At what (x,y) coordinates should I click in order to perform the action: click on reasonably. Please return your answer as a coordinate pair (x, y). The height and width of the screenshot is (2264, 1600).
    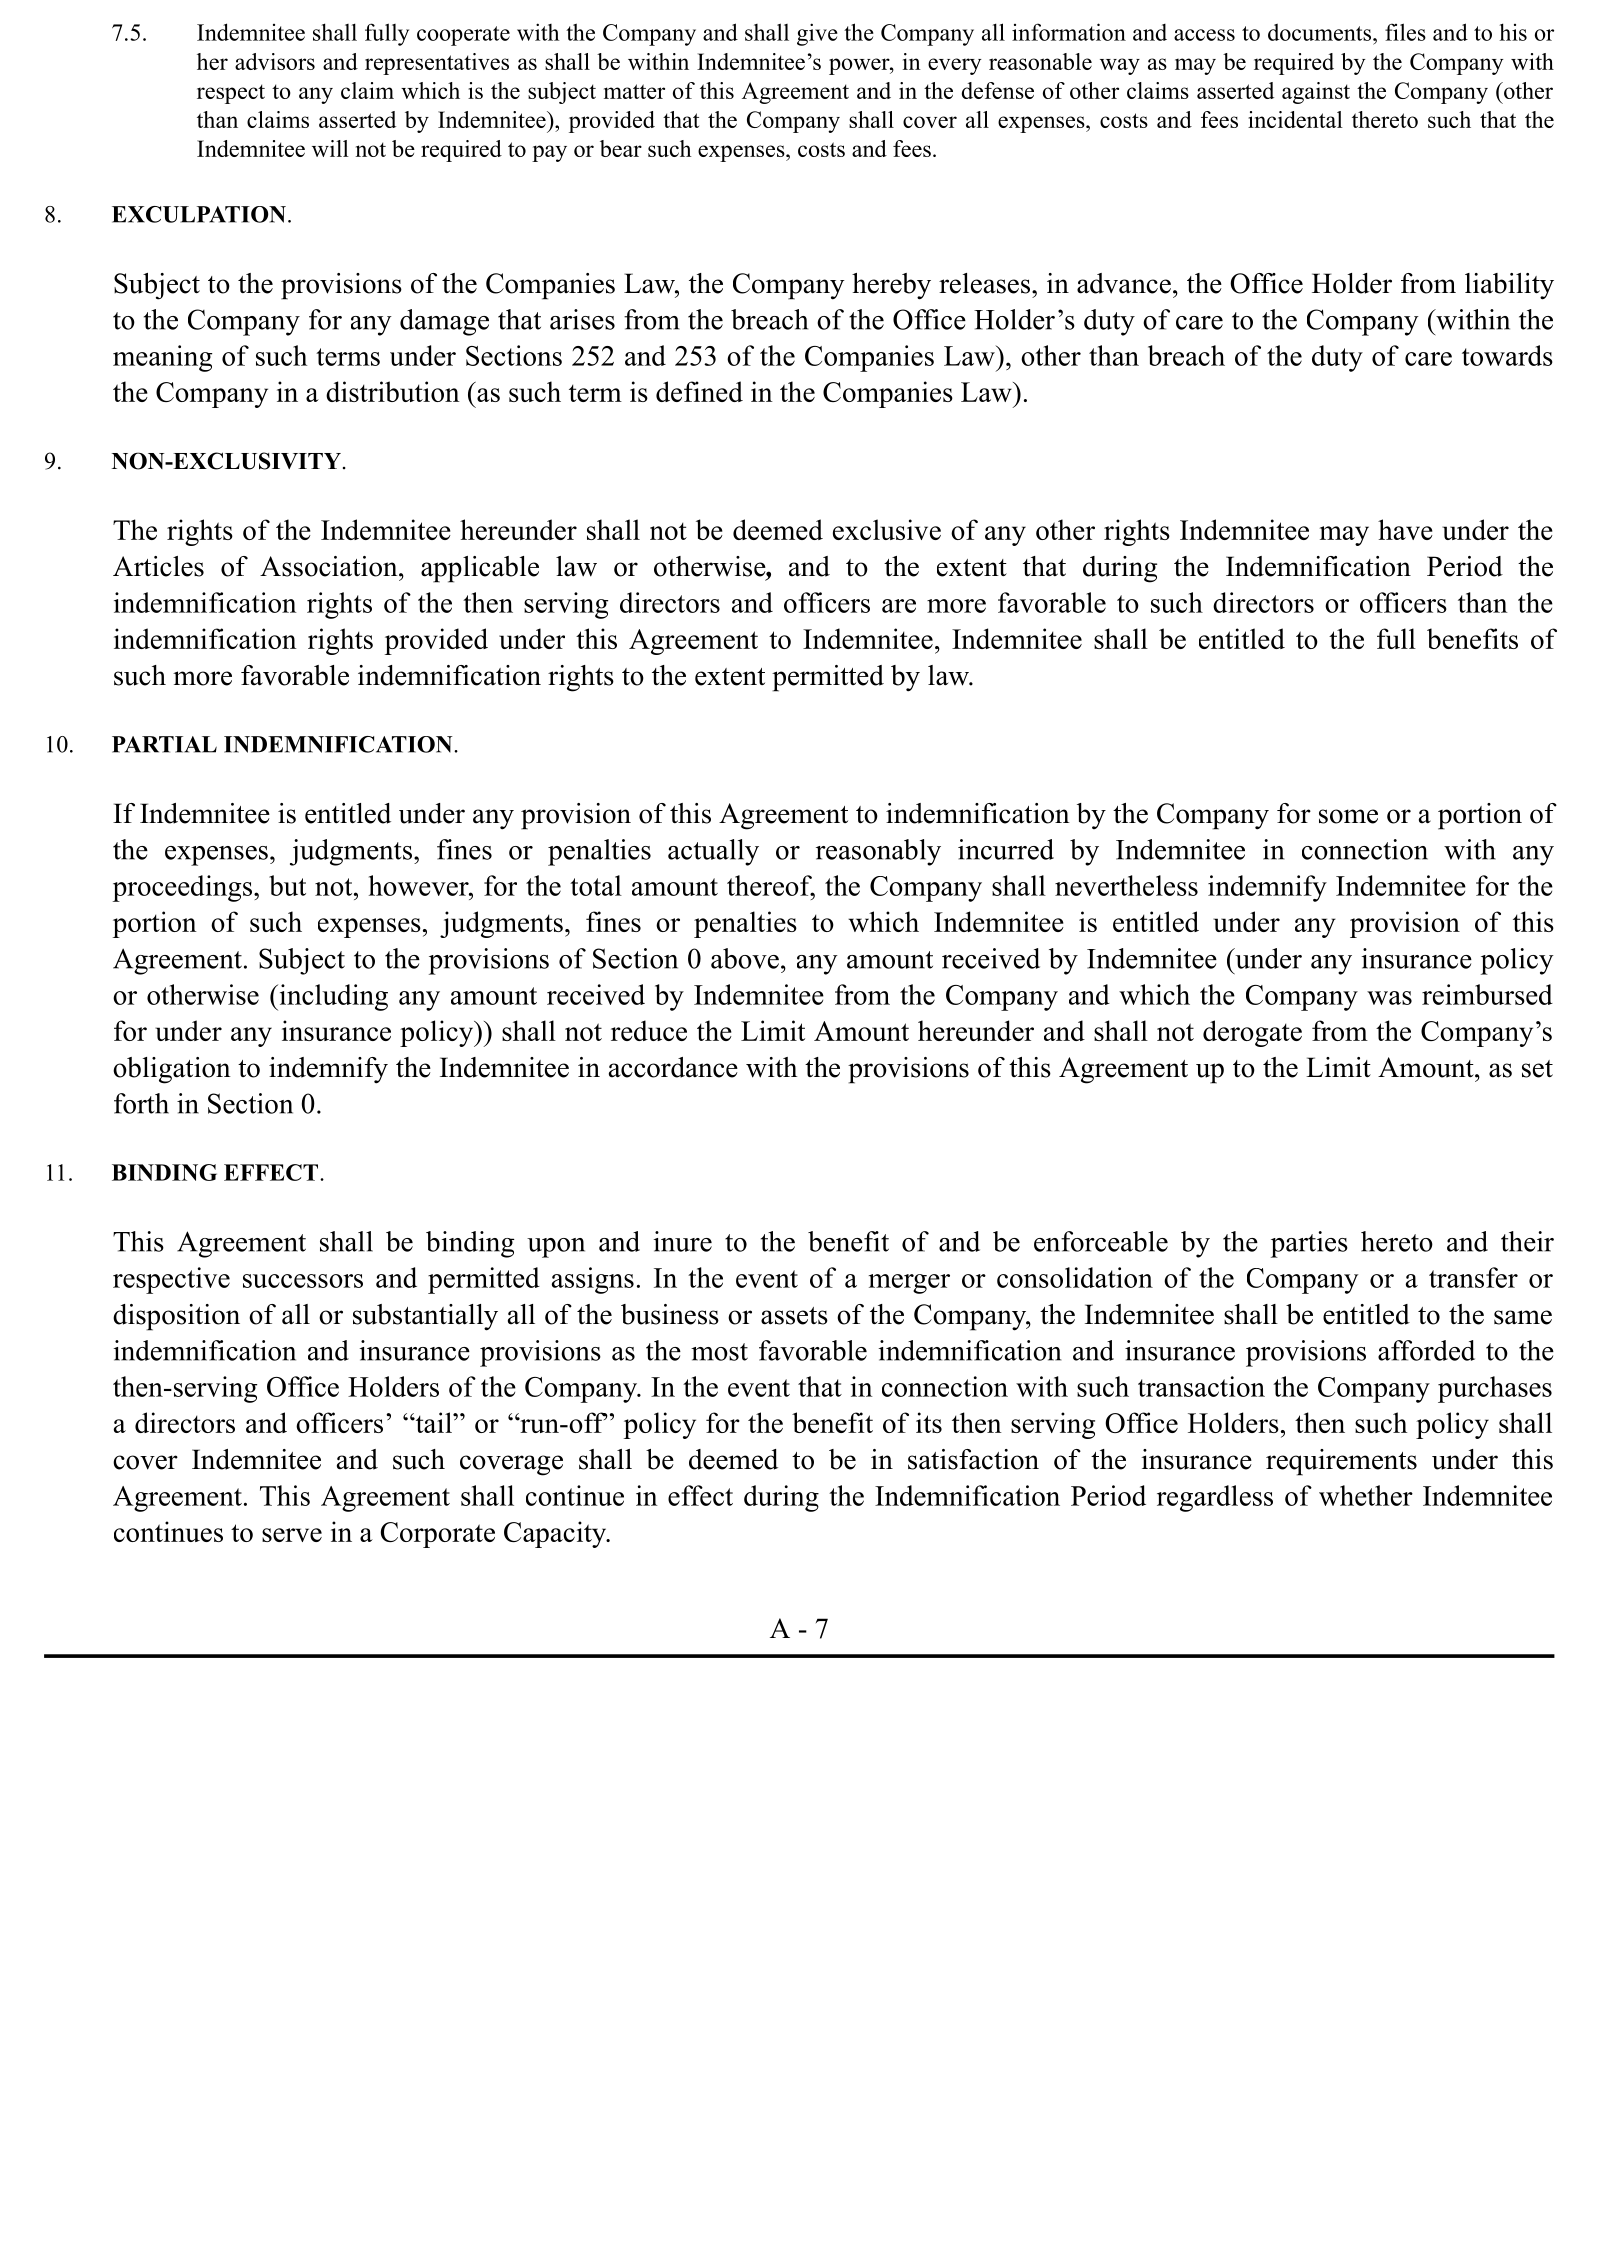
    Looking at the image, I should click on (878, 852).
